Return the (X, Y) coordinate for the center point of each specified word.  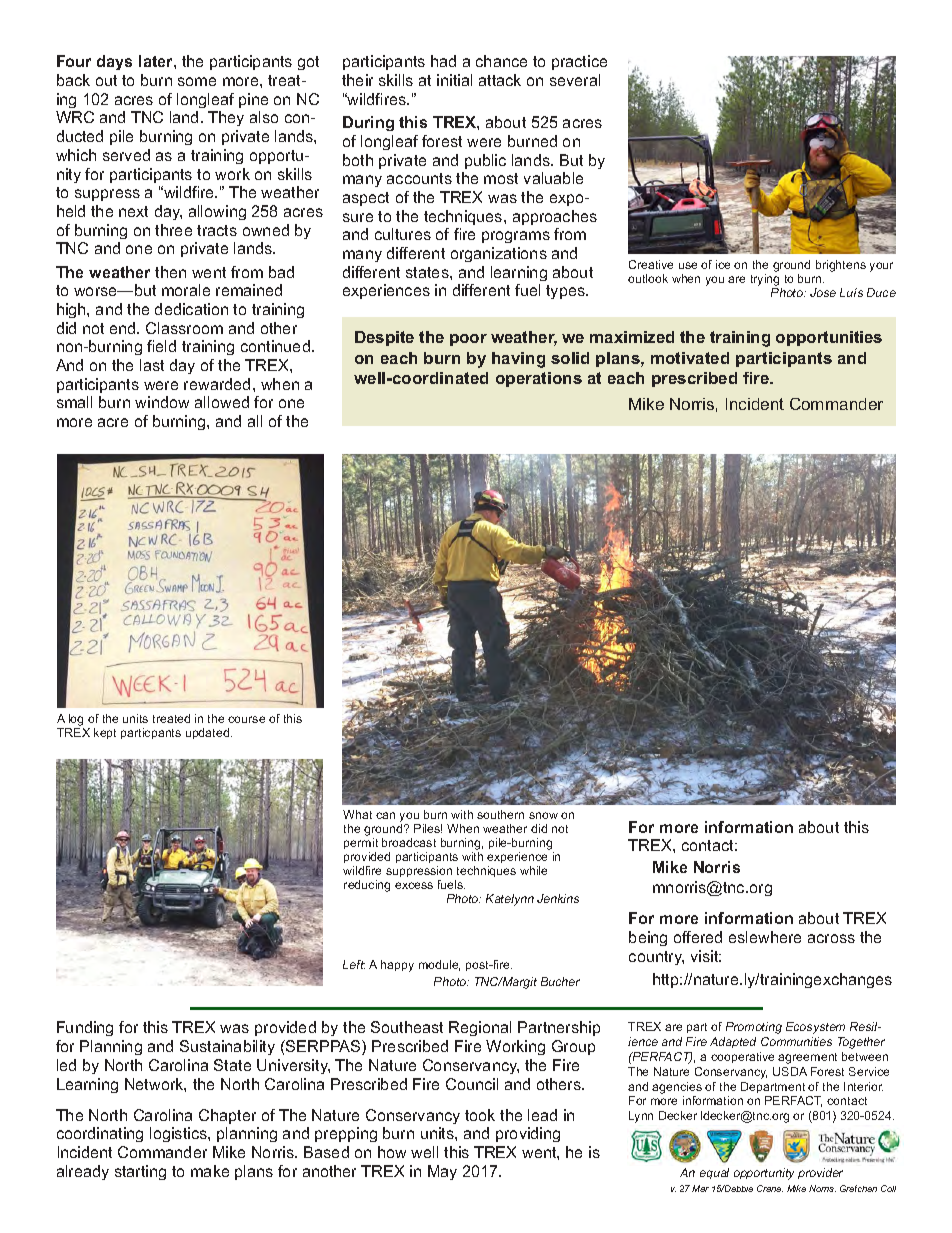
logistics (179, 1134)
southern (500, 814)
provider (820, 1173)
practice (579, 62)
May (442, 1172)
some (197, 81)
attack (500, 80)
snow (543, 815)
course (246, 719)
